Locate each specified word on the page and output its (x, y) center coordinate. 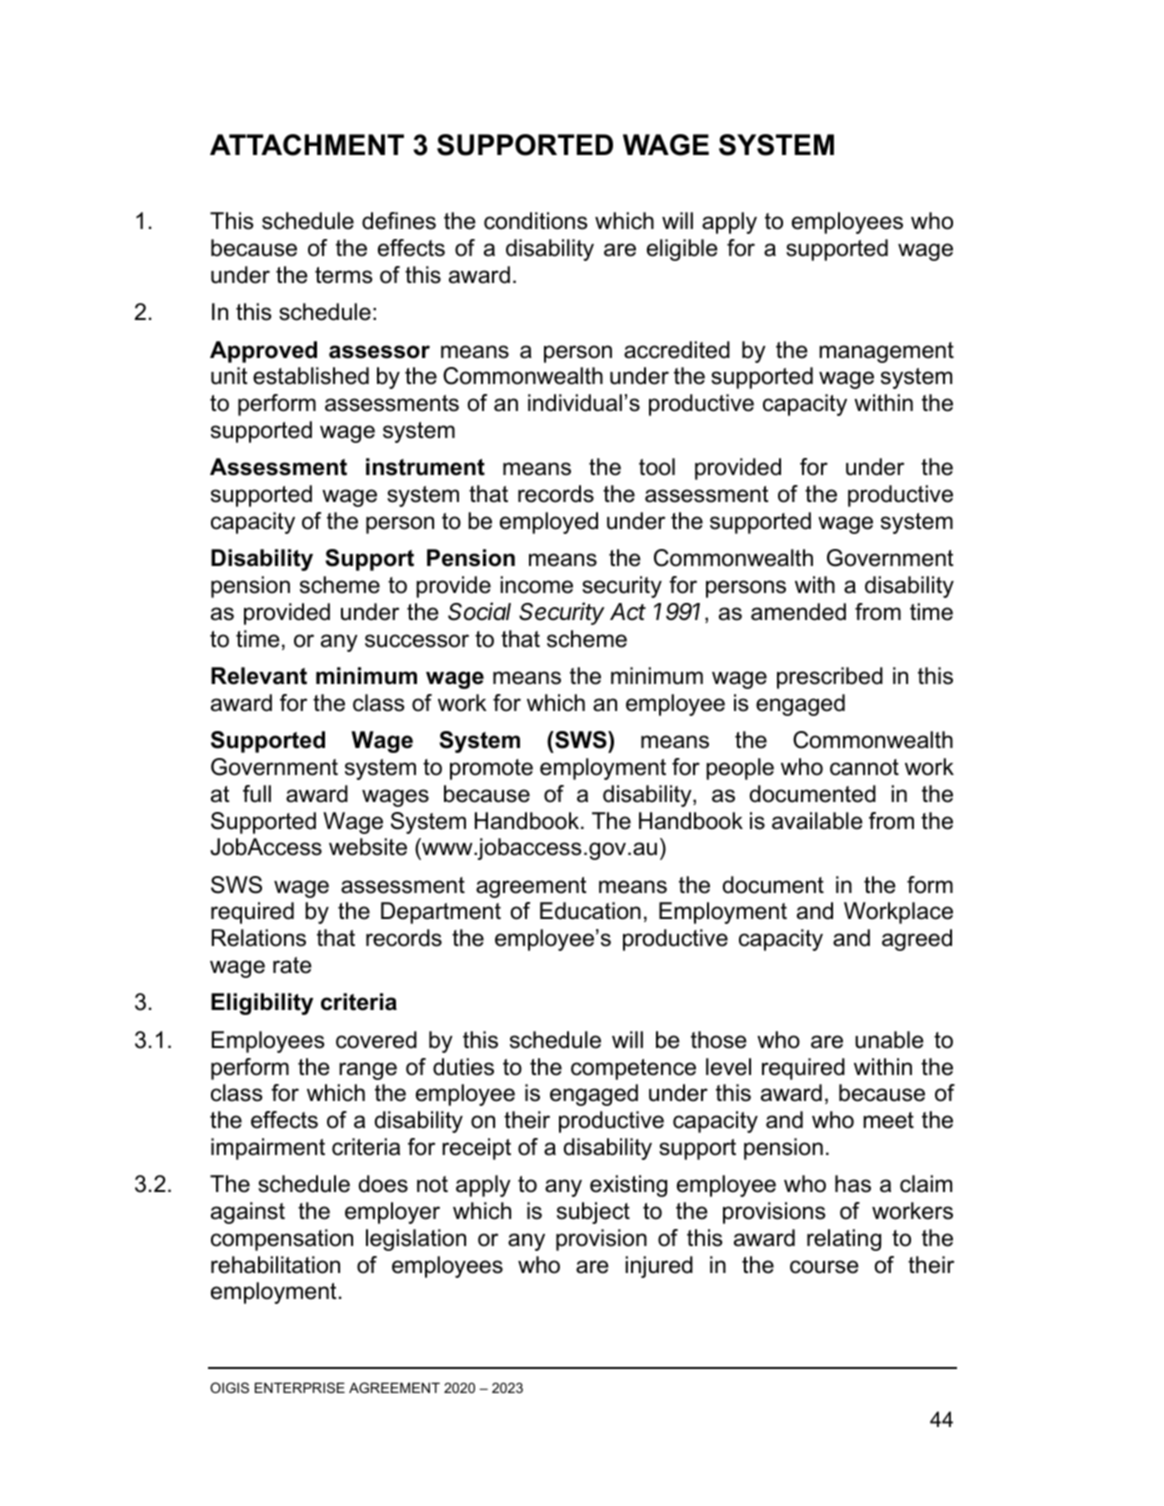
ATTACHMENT (307, 145)
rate (292, 965)
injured (659, 1267)
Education (590, 911)
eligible (682, 250)
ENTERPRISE (300, 1387)
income (536, 585)
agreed (917, 940)
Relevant (259, 676)
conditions (536, 221)
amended (798, 612)
